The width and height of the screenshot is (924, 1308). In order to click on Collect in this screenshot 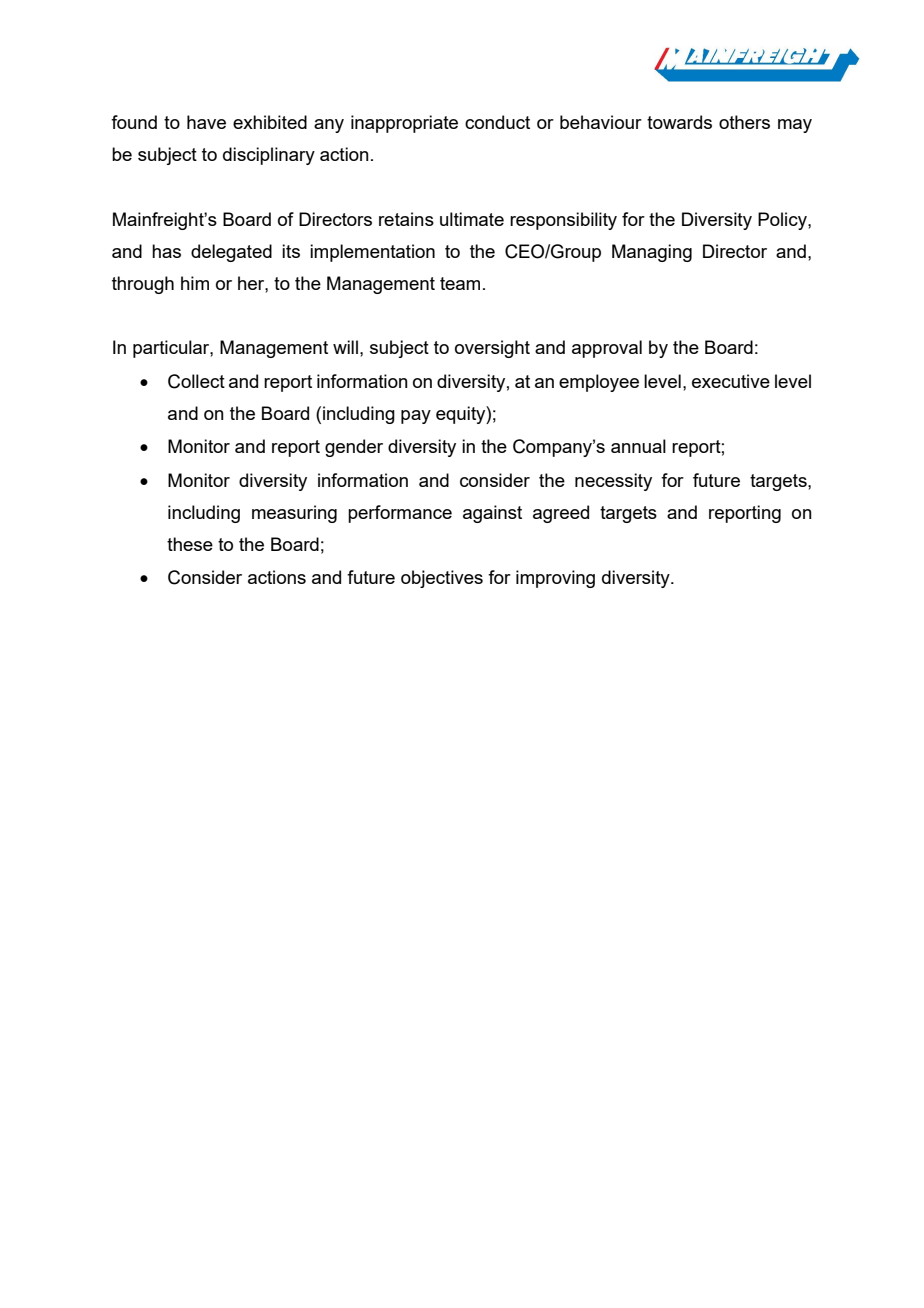, I will do `click(196, 381)`.
